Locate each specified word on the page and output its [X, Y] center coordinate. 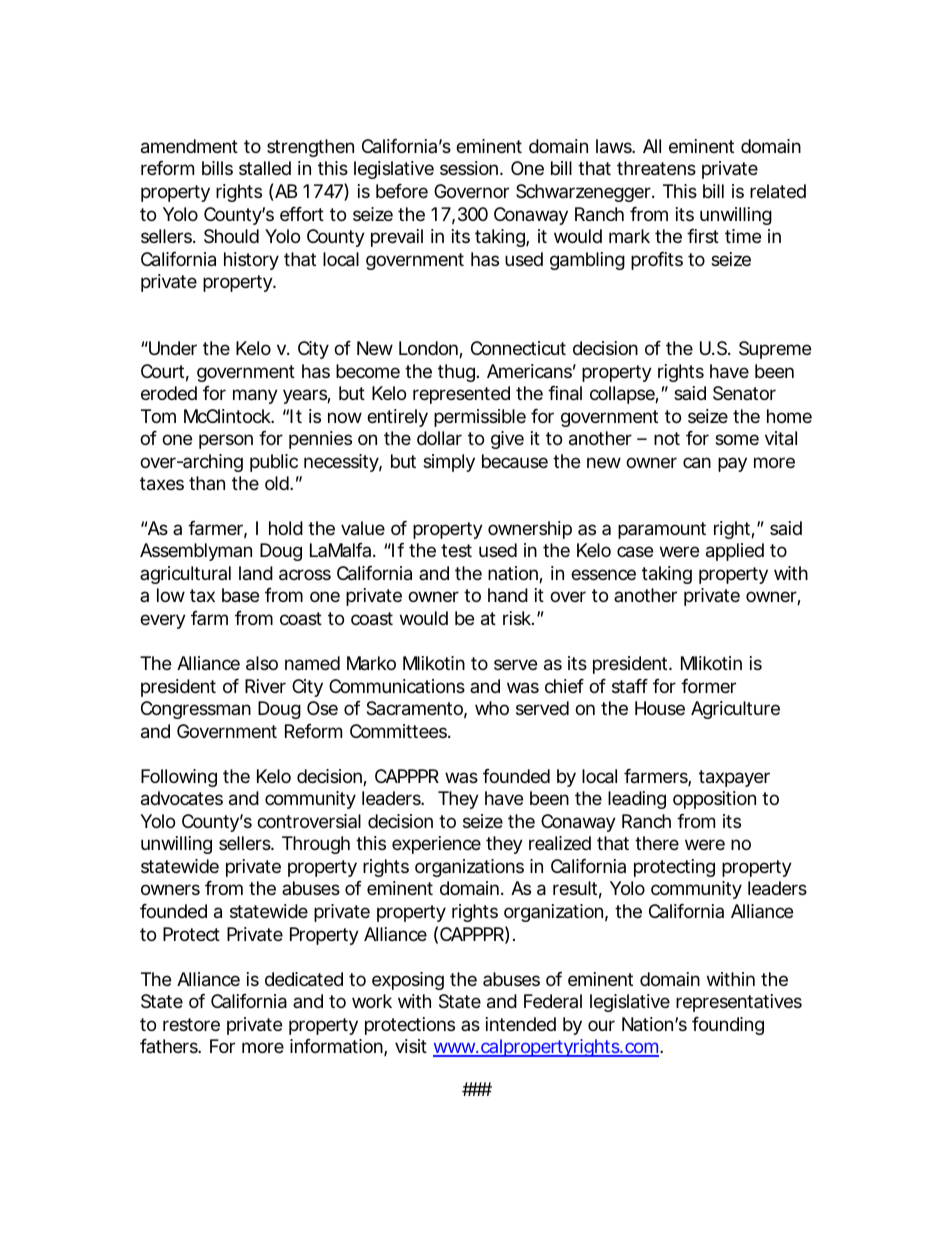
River [265, 686]
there [657, 843]
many [255, 396]
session [470, 168]
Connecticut [518, 348]
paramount [662, 530]
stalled [265, 168]
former [708, 686]
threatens [656, 168]
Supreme [775, 350]
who [492, 708]
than [207, 483]
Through [316, 845]
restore [191, 1024]
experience [436, 845]
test [456, 550]
